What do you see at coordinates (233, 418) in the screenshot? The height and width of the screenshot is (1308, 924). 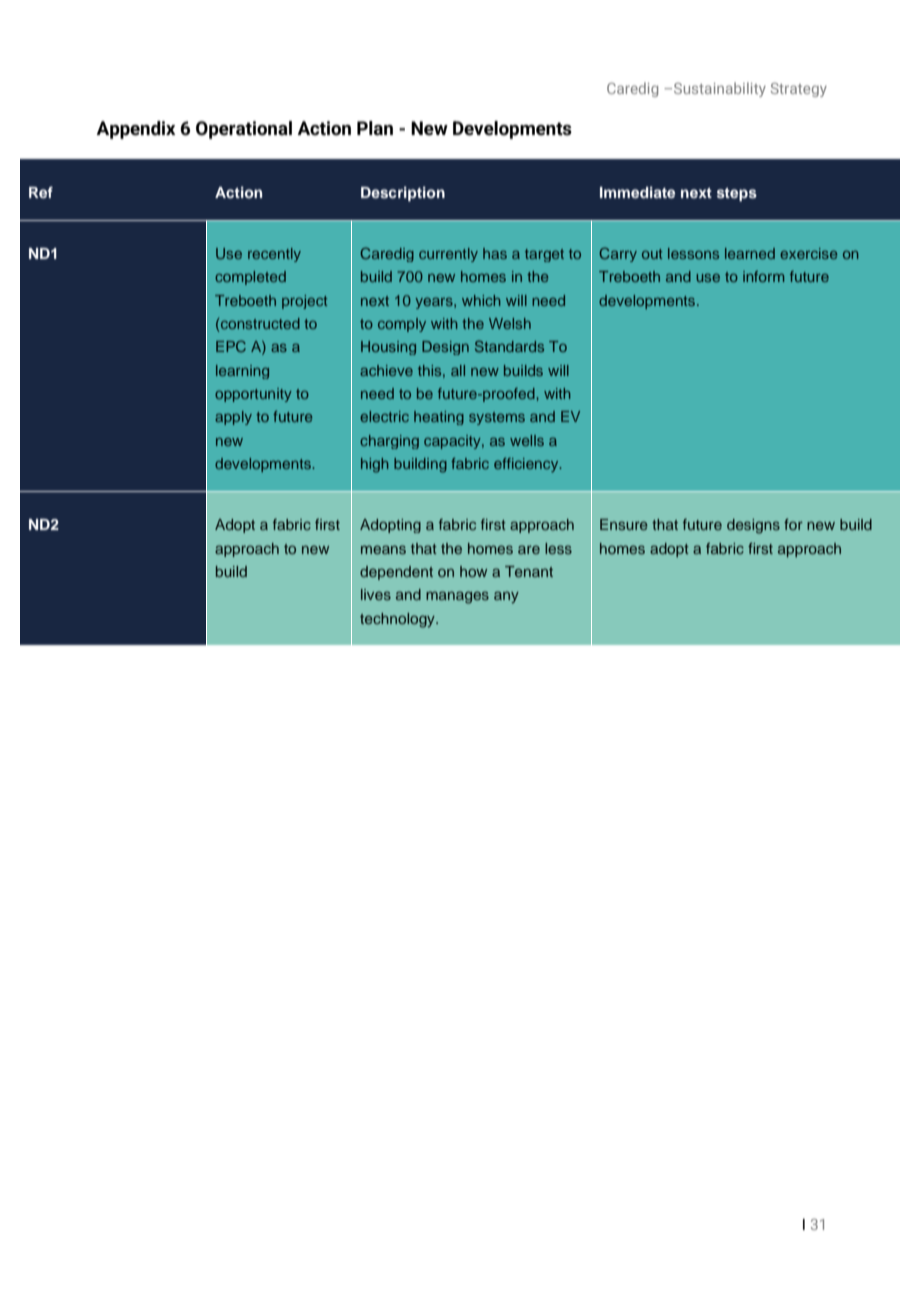 I see `apply` at bounding box center [233, 418].
